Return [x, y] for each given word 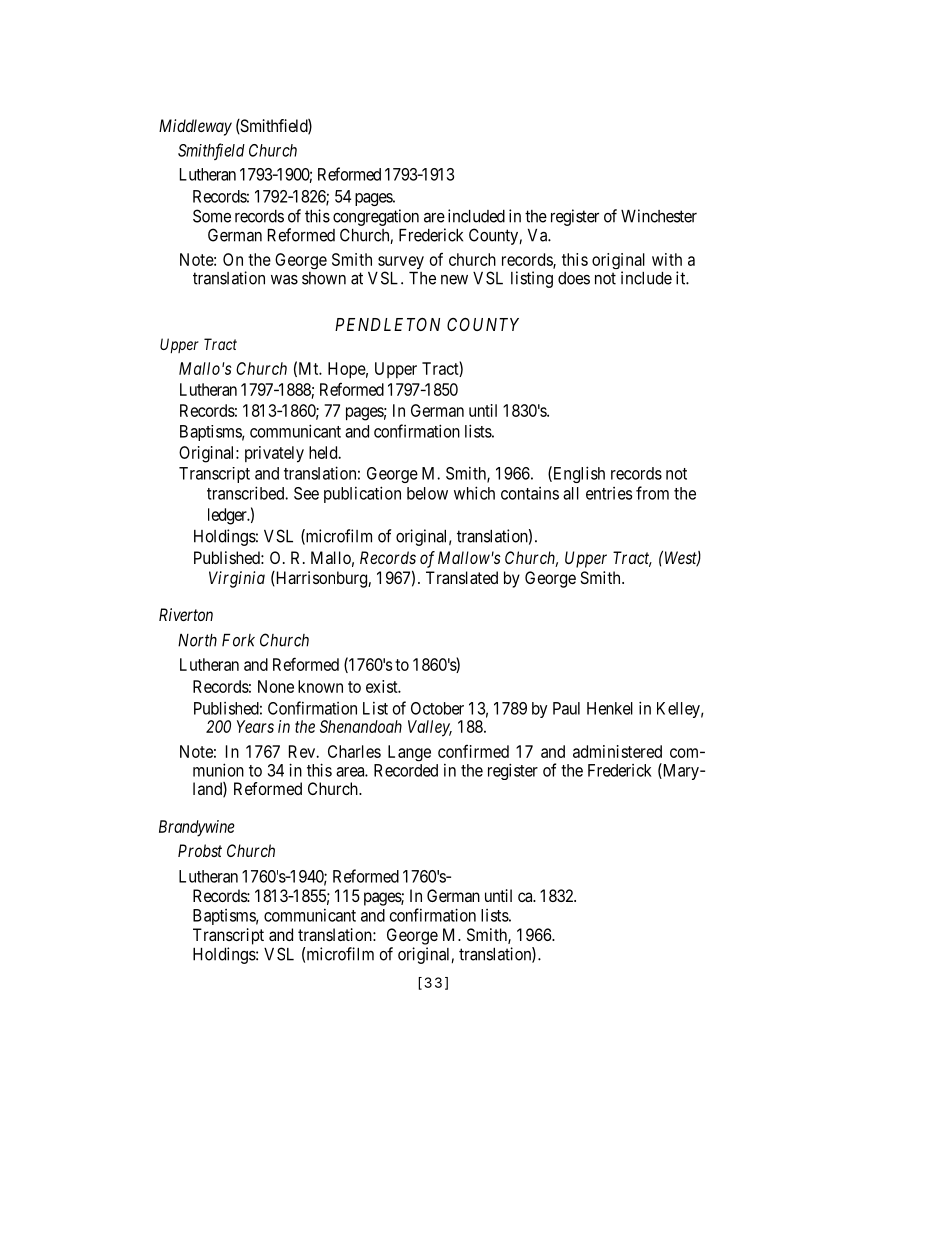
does [574, 278]
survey [401, 264]
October [437, 708]
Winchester [659, 216]
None [276, 686]
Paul [566, 708]
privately [274, 454]
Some [212, 216]
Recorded [406, 770]
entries [609, 493]
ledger [228, 516]
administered [617, 751]
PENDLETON [387, 324]
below [427, 493]
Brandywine [197, 828]
